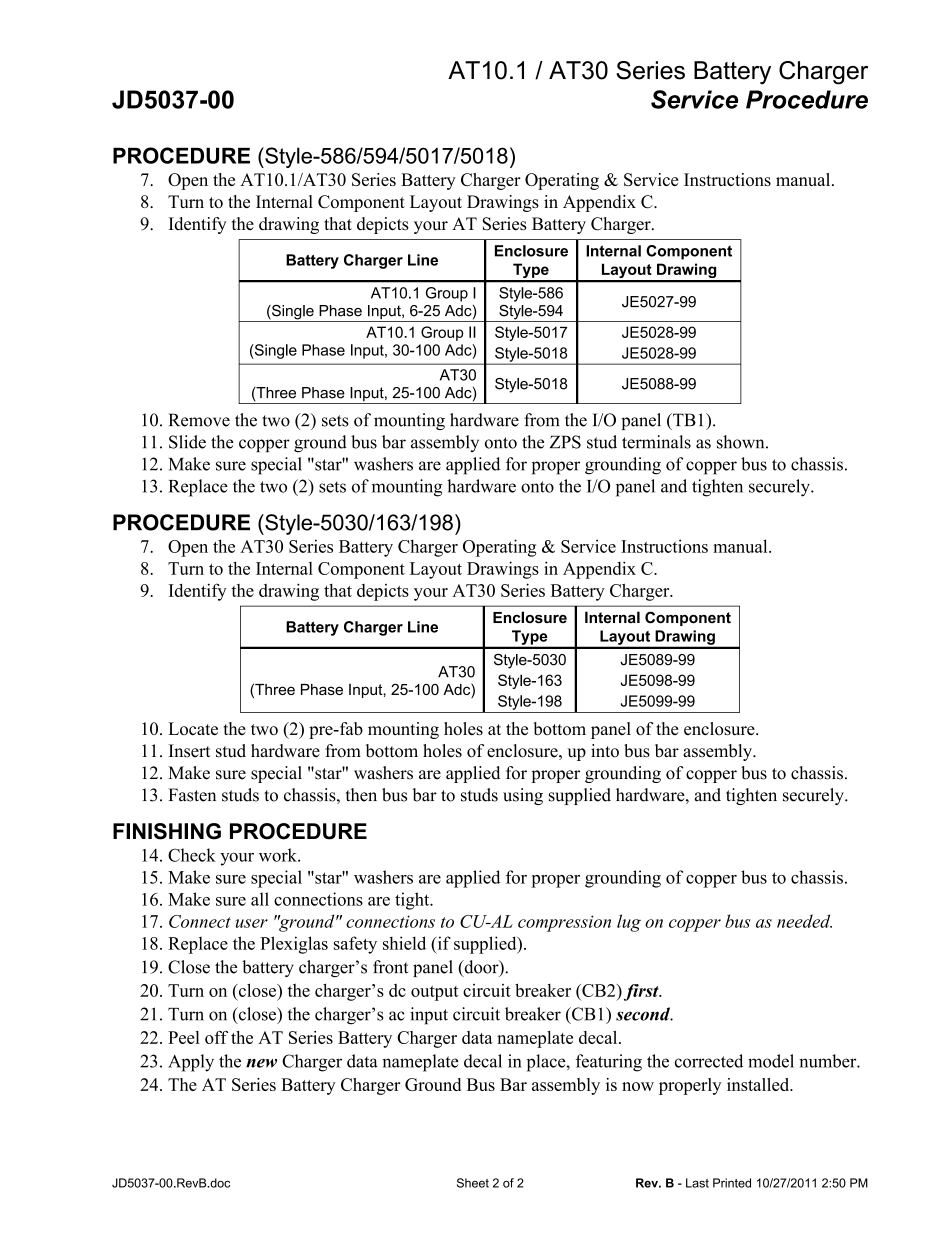  Describe the element at coordinates (656, 442) in the screenshot. I see `terminals` at that location.
